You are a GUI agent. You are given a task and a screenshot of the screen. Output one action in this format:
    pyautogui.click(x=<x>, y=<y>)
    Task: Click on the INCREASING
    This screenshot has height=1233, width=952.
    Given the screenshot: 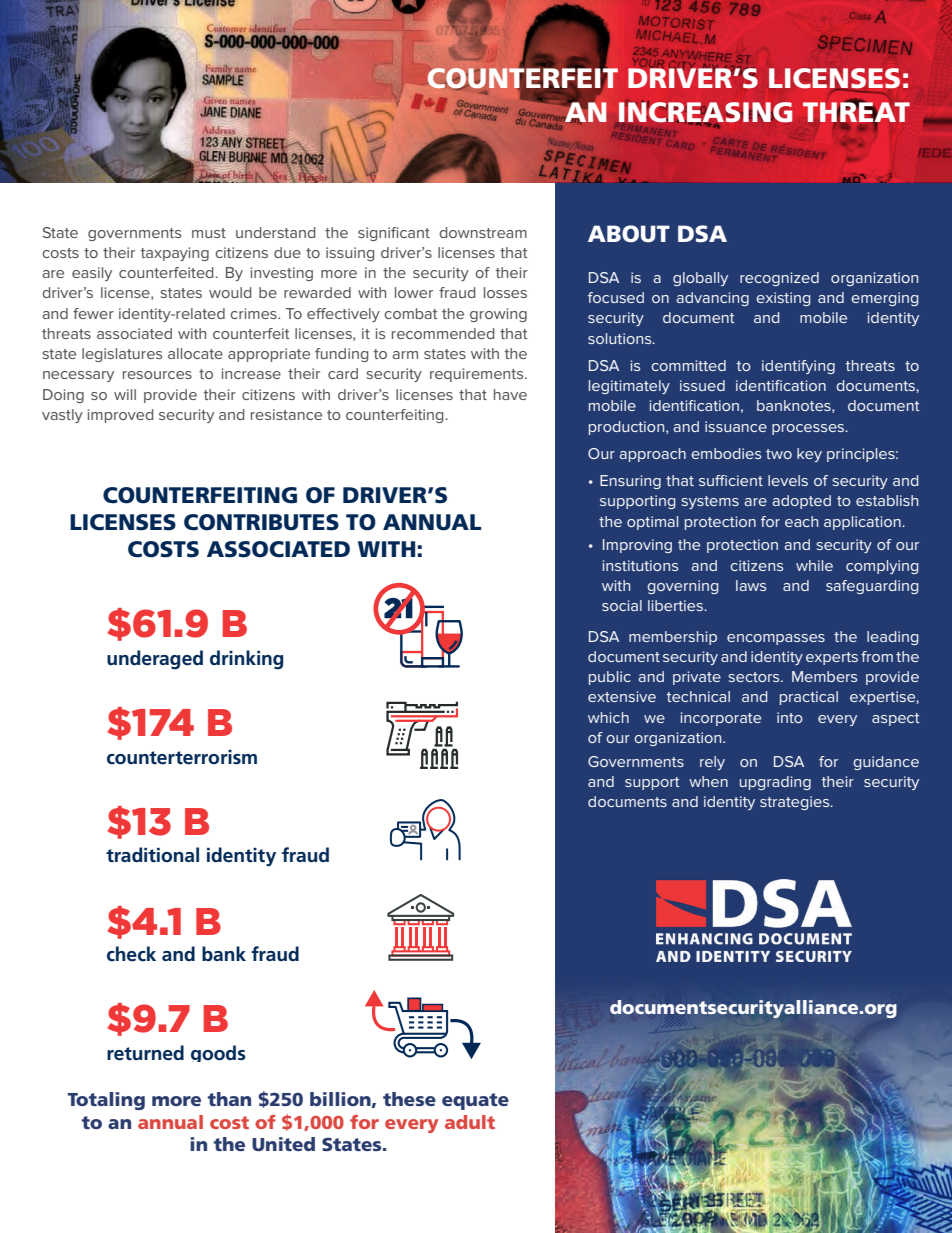 What is the action you would take?
    pyautogui.click(x=706, y=113)
